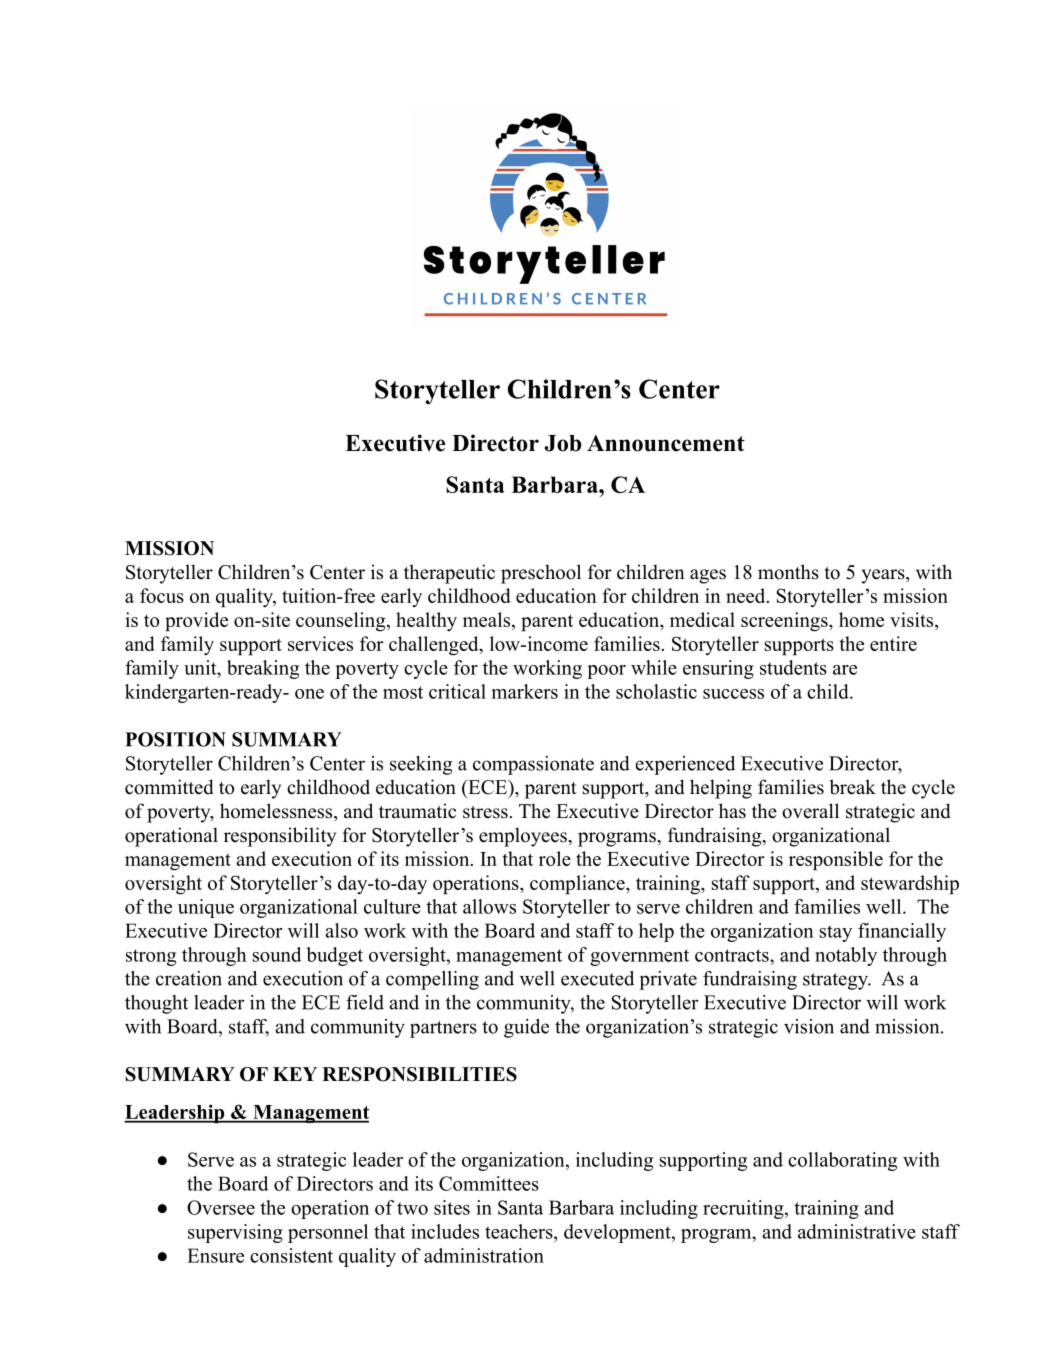  What do you see at coordinates (666, 443) in the page?
I see `Announcement` at bounding box center [666, 443].
